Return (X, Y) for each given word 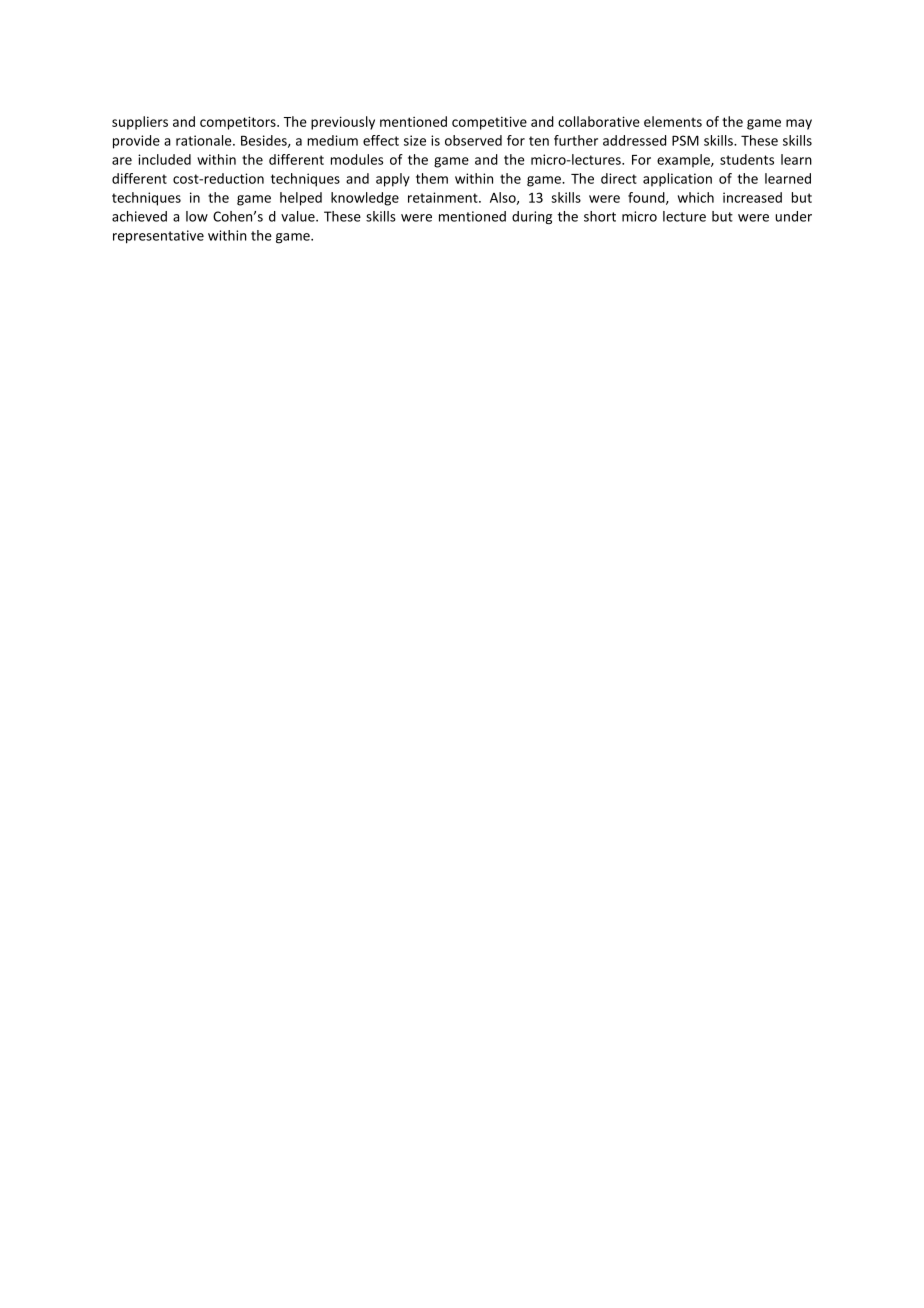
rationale (205, 140)
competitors (239, 123)
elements (673, 121)
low (197, 216)
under (793, 216)
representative (158, 237)
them (432, 178)
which (696, 197)
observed (473, 140)
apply (393, 180)
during (532, 217)
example (684, 161)
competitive (489, 123)
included (164, 159)
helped (301, 199)
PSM (685, 140)
